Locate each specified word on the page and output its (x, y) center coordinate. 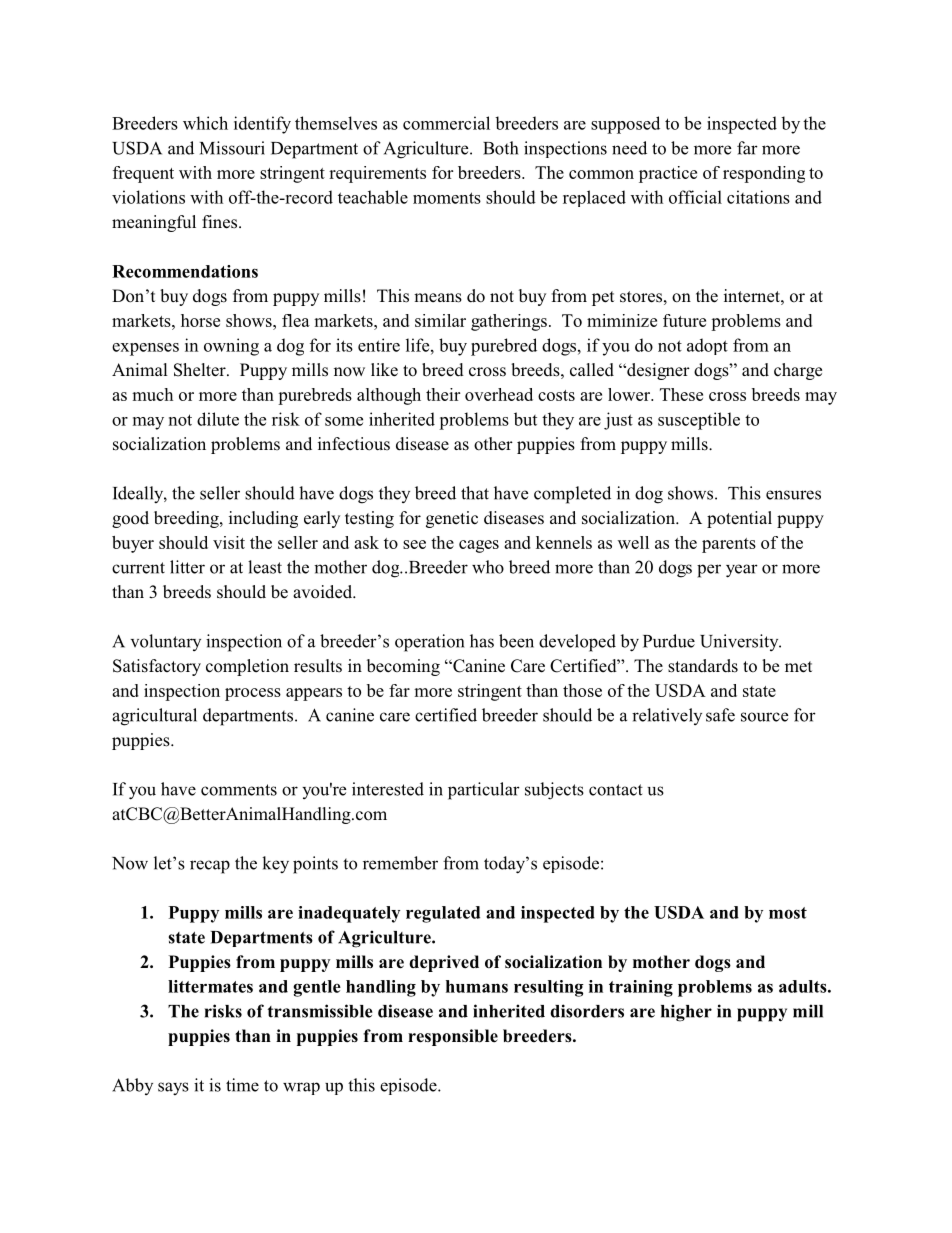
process (253, 694)
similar (440, 320)
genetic (452, 519)
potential (739, 519)
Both (500, 148)
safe (720, 715)
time (242, 1085)
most (788, 913)
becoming (403, 667)
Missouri (232, 148)
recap (210, 867)
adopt (707, 346)
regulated (443, 914)
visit (229, 542)
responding (764, 174)
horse (200, 320)
